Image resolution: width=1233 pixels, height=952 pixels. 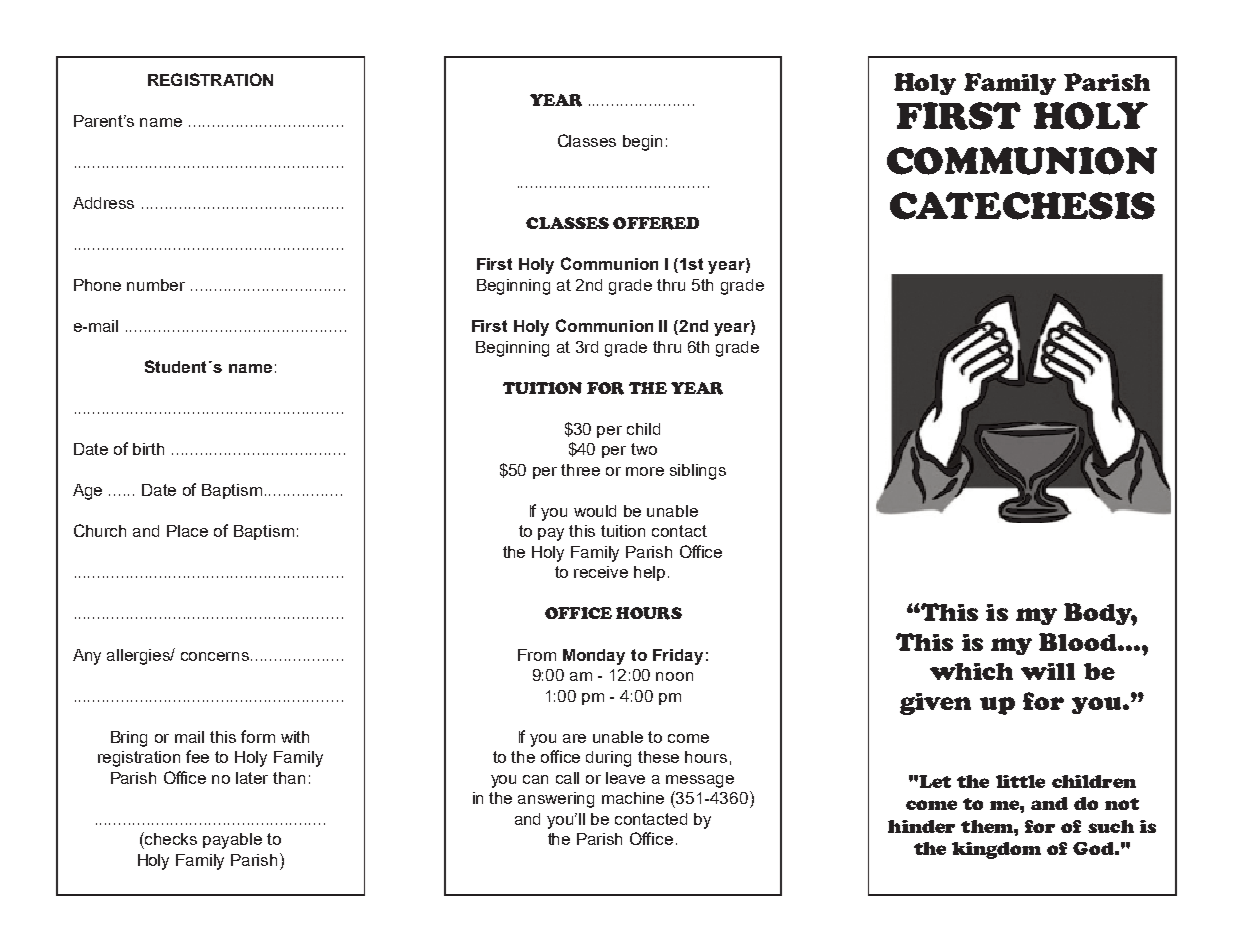 What do you see at coordinates (594, 657) in the page?
I see `Monday` at bounding box center [594, 657].
